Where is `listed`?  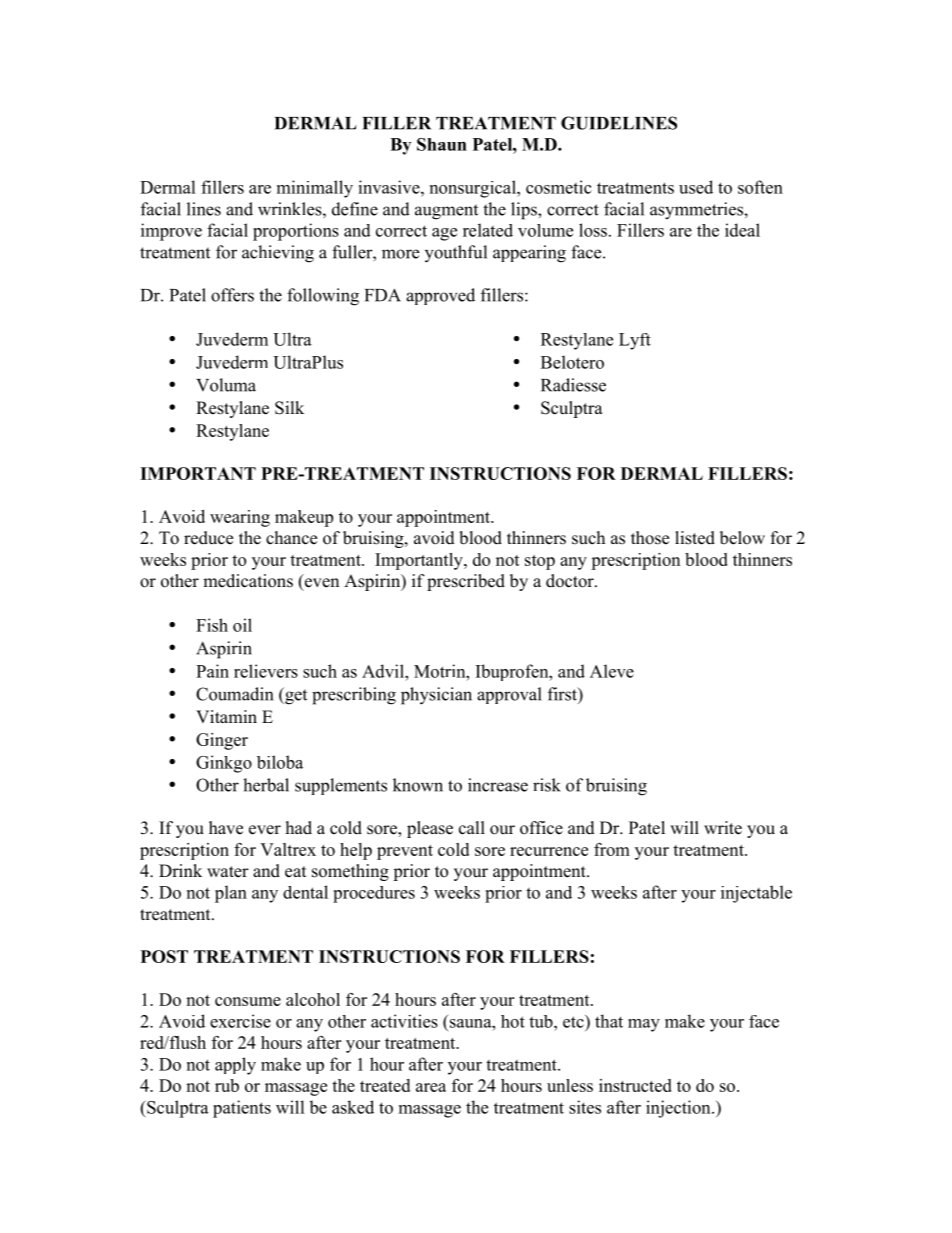
listed is located at coordinates (695, 538).
